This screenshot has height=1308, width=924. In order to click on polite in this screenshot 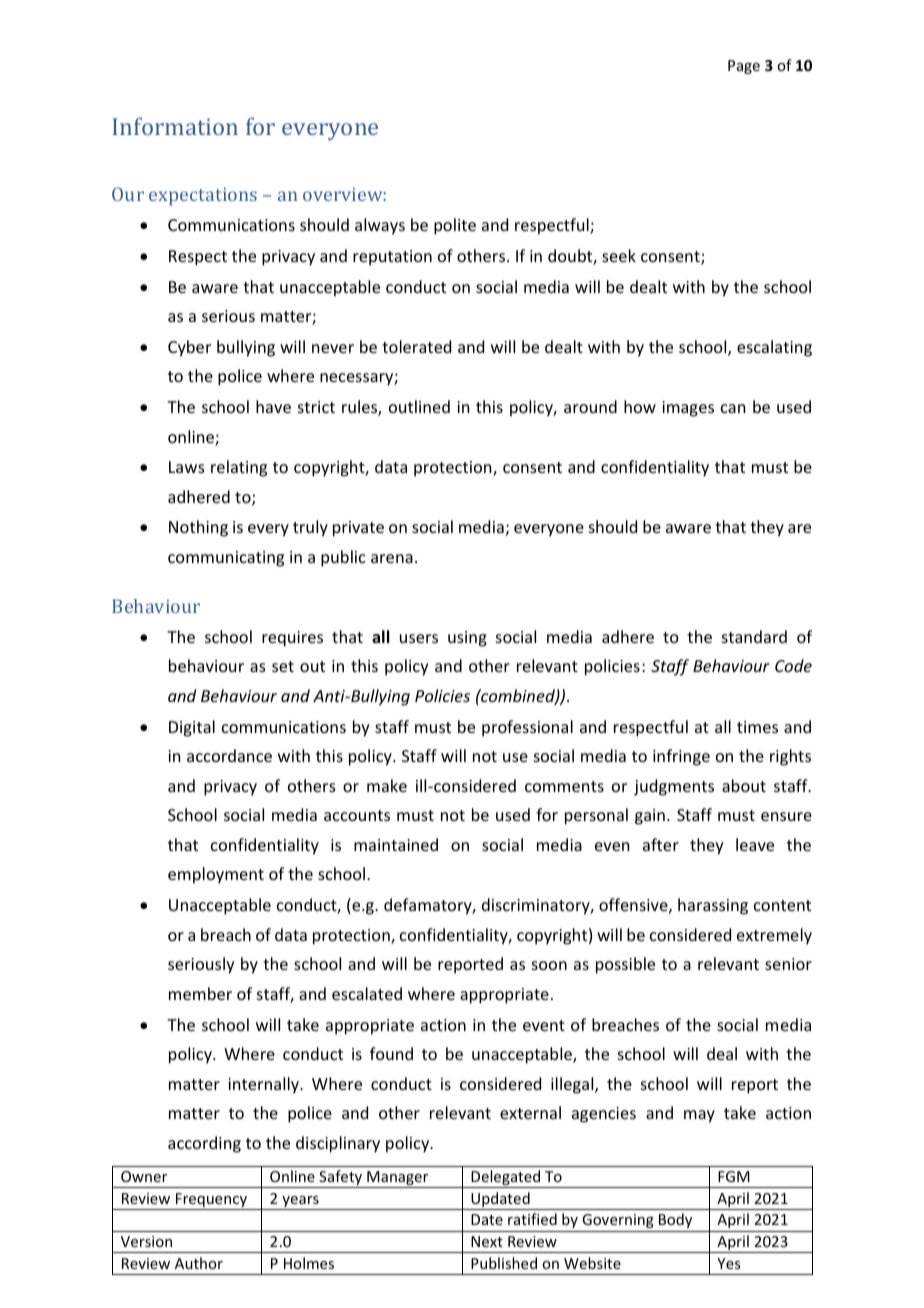, I will do `click(455, 226)`.
